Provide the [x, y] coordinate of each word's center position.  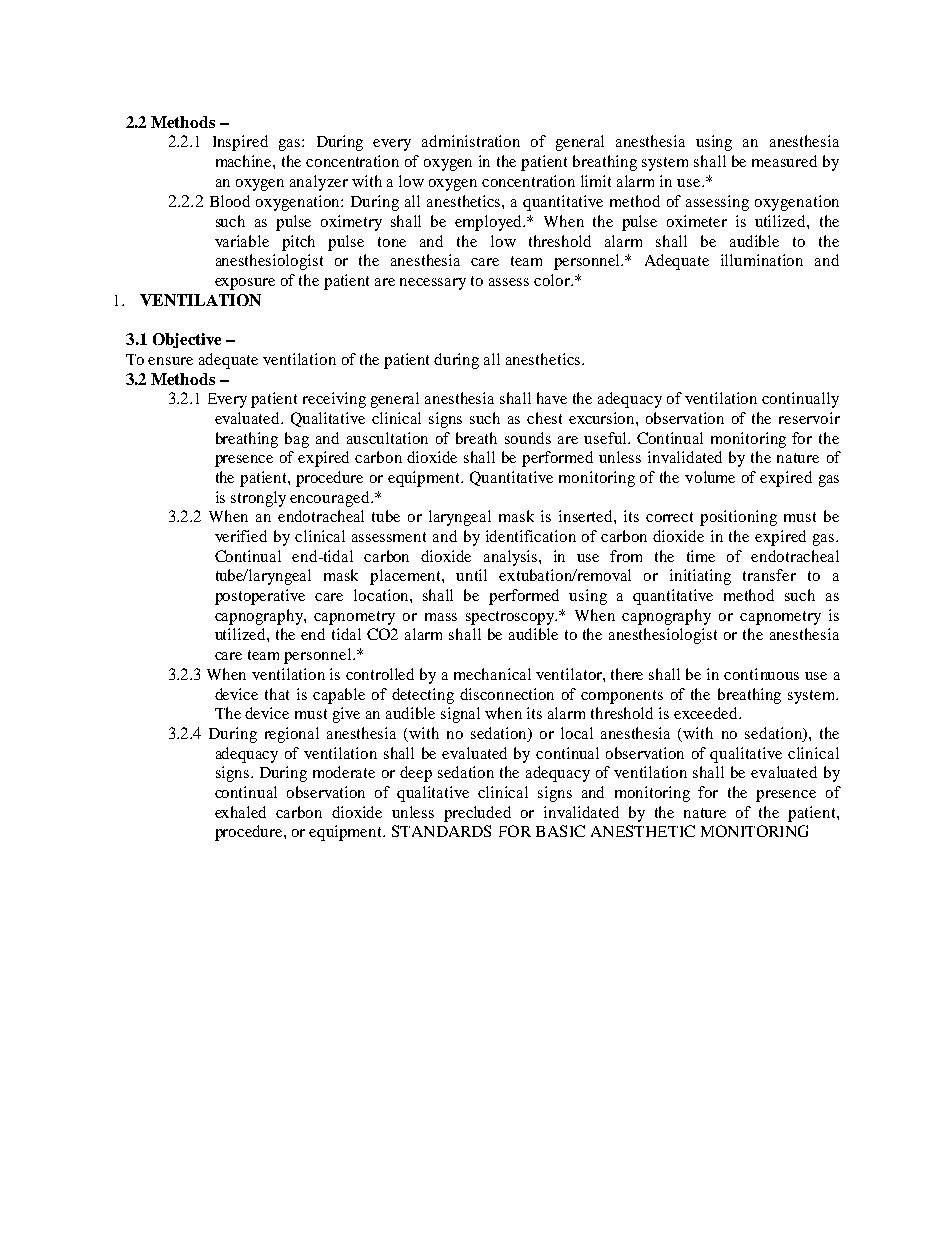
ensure [170, 361]
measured [784, 161]
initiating [700, 577]
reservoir [809, 418]
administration [471, 141]
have [552, 398]
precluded [477, 814]
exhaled [240, 812]
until [471, 575]
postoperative [260, 597]
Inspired [240, 143]
